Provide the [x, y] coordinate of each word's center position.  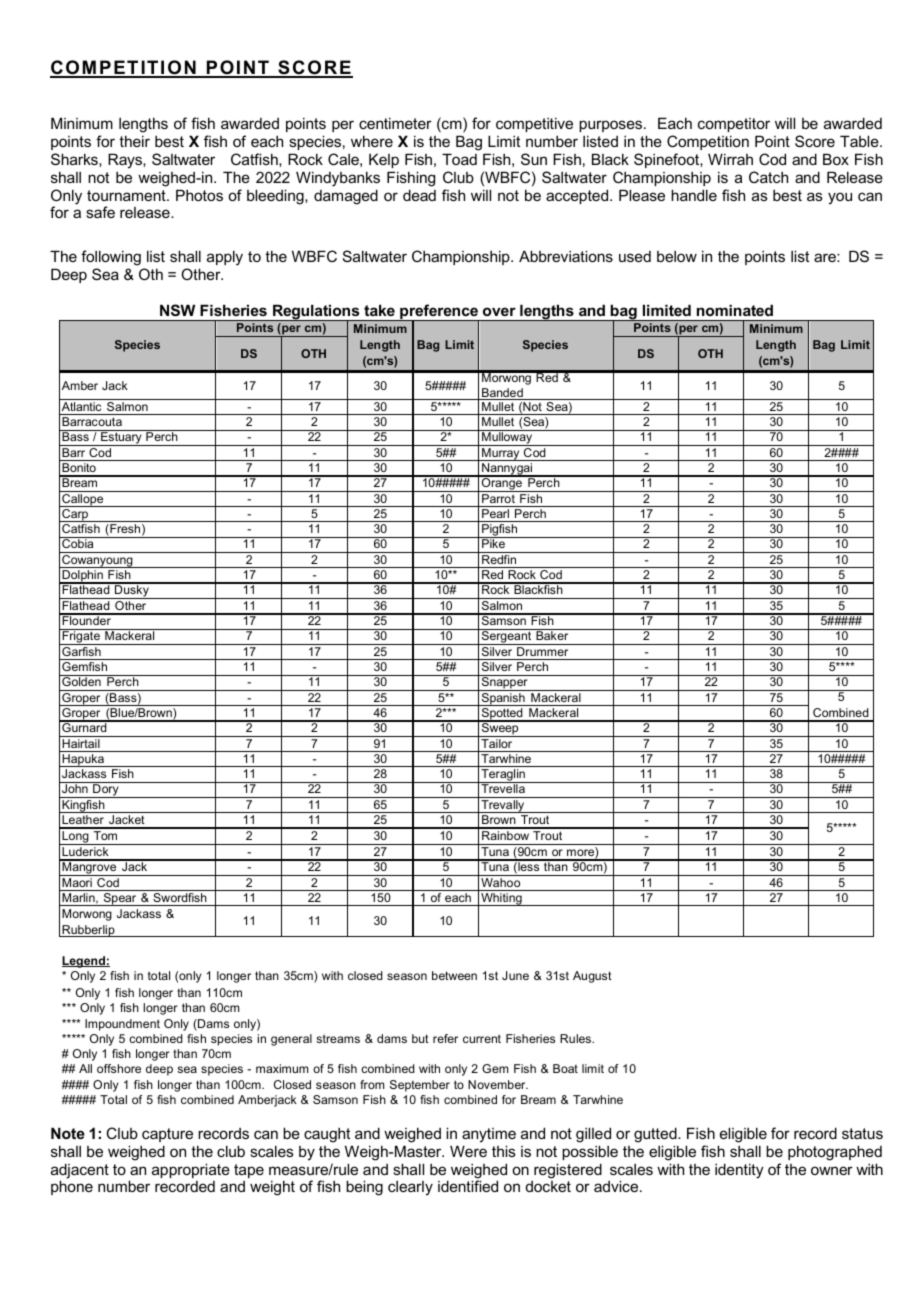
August [592, 977]
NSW [177, 310]
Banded [502, 394]
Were [468, 1151]
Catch [768, 177]
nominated [735, 310]
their [134, 141]
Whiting [501, 899]
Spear [120, 899]
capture [167, 1135]
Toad [459, 159]
